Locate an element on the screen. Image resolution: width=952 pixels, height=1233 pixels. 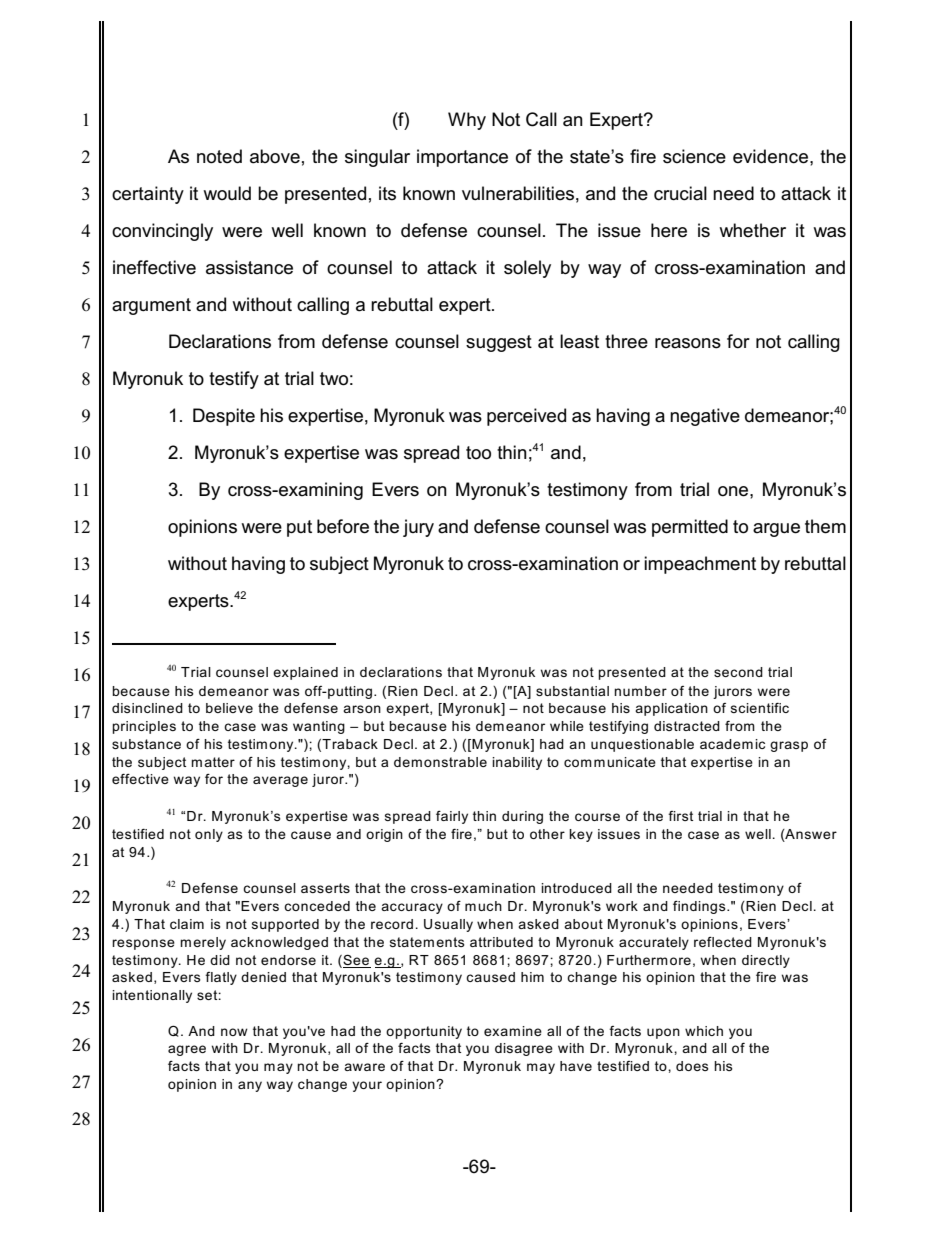
does is located at coordinates (692, 1066).
